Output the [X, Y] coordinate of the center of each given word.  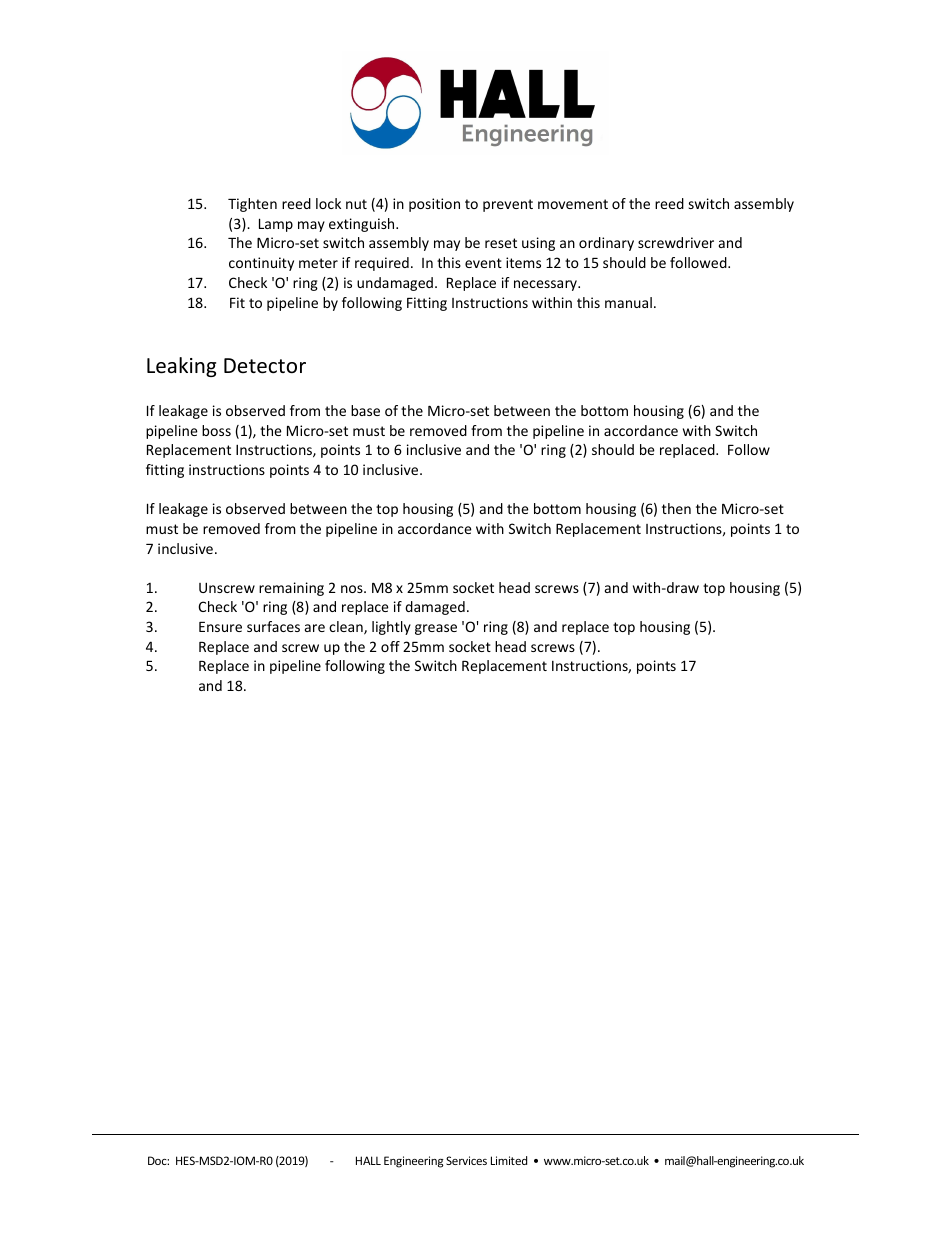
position [434, 205]
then [676, 508]
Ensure [220, 627]
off [390, 646]
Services [466, 1160]
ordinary [606, 244]
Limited [509, 1160]
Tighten [252, 205]
